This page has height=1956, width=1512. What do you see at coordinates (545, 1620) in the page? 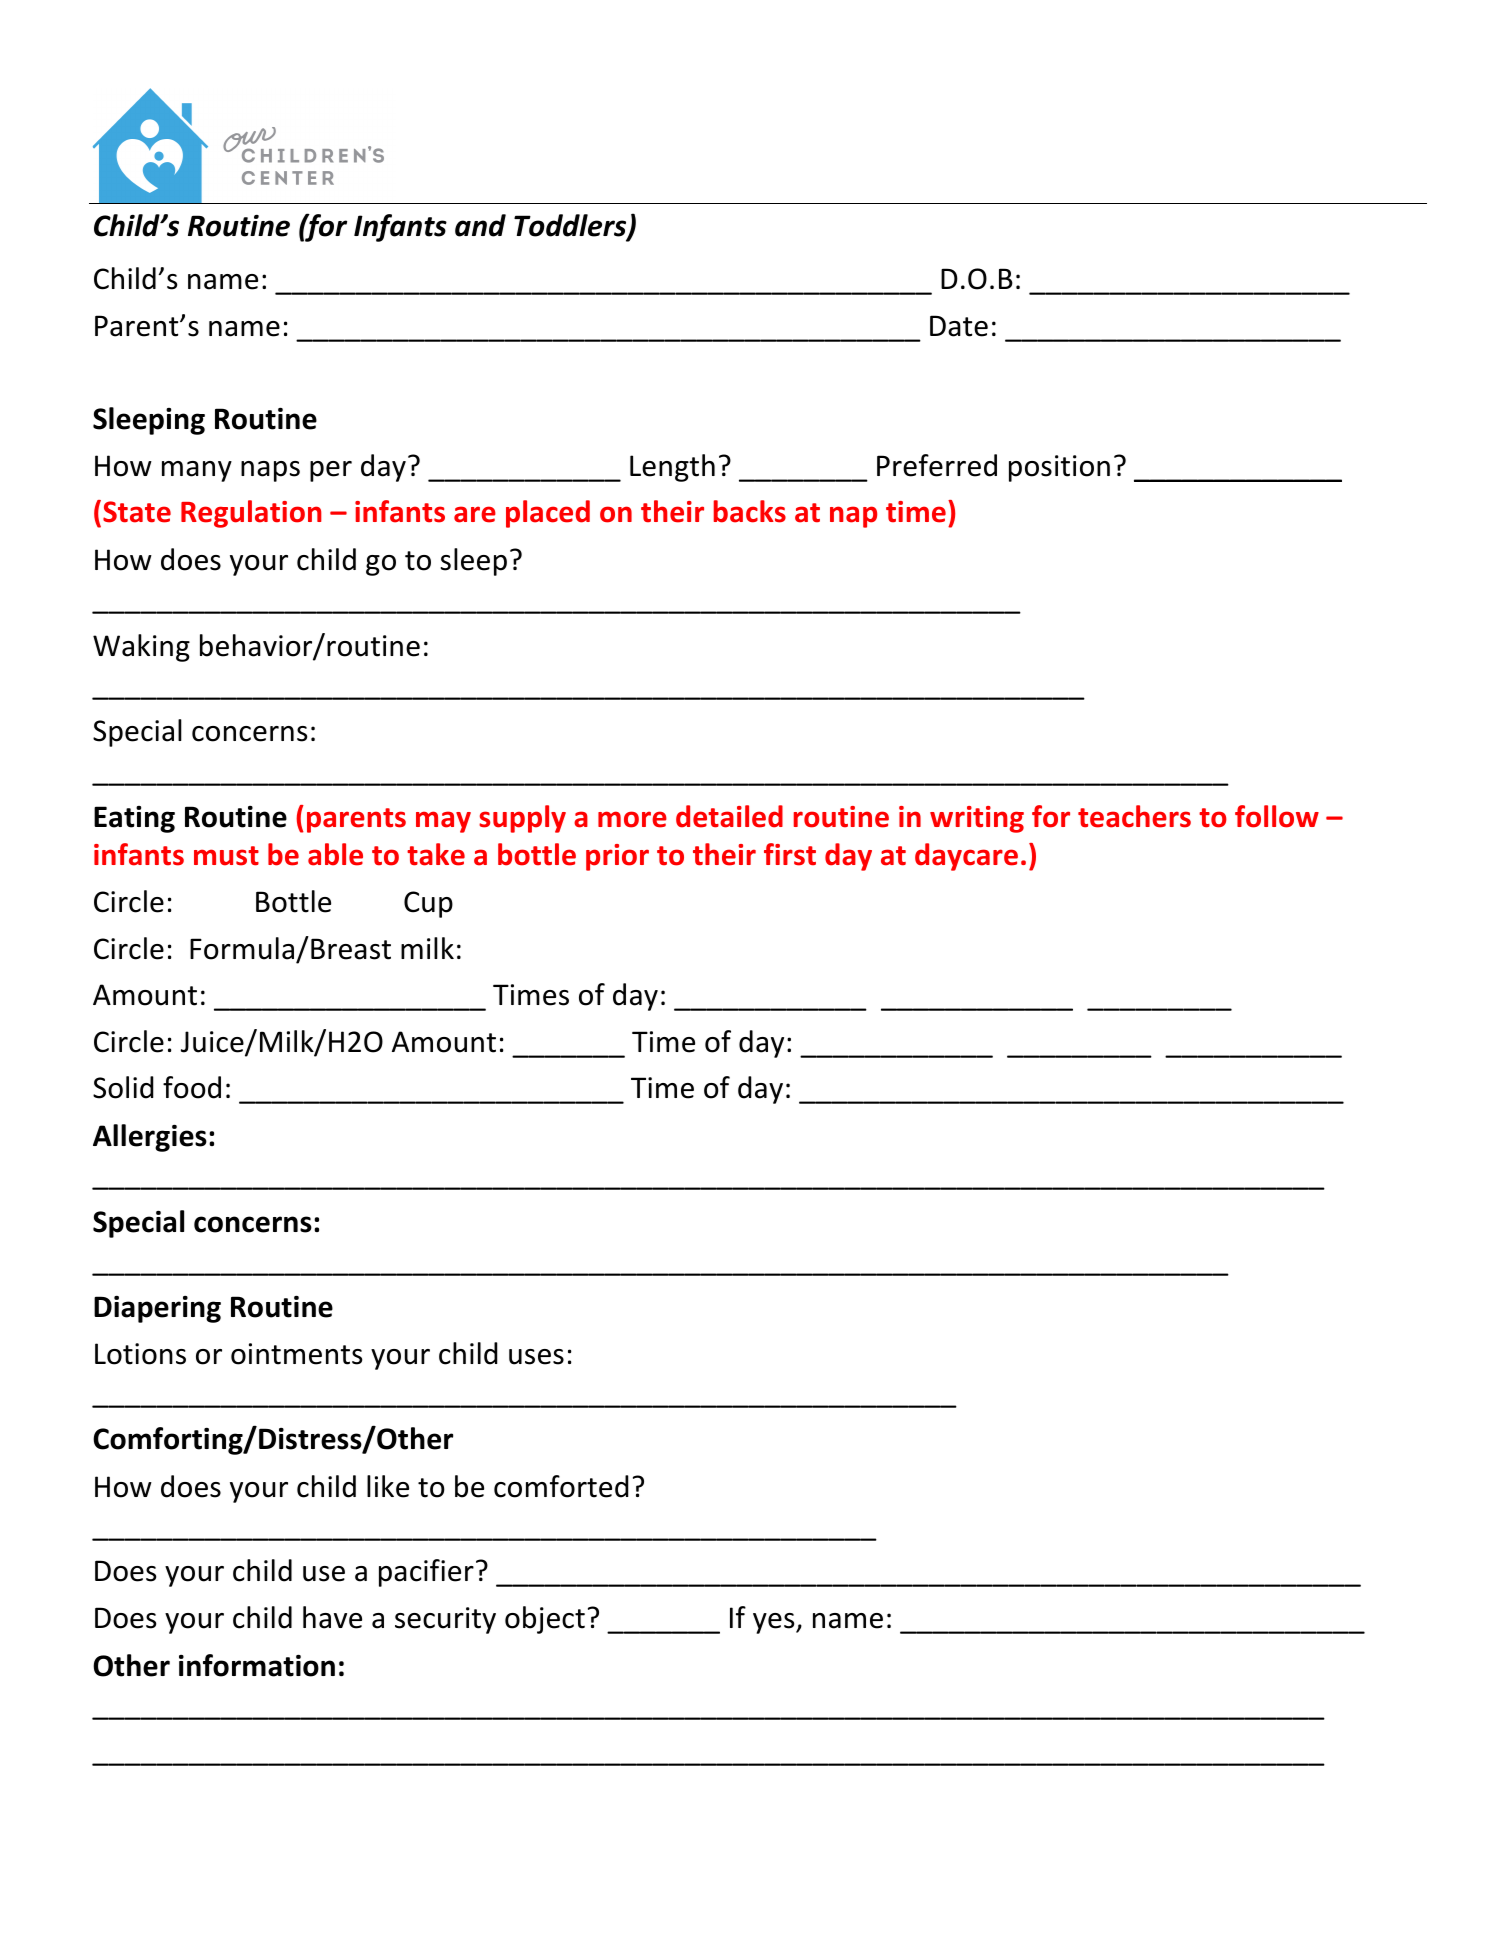
I see `object` at bounding box center [545, 1620].
